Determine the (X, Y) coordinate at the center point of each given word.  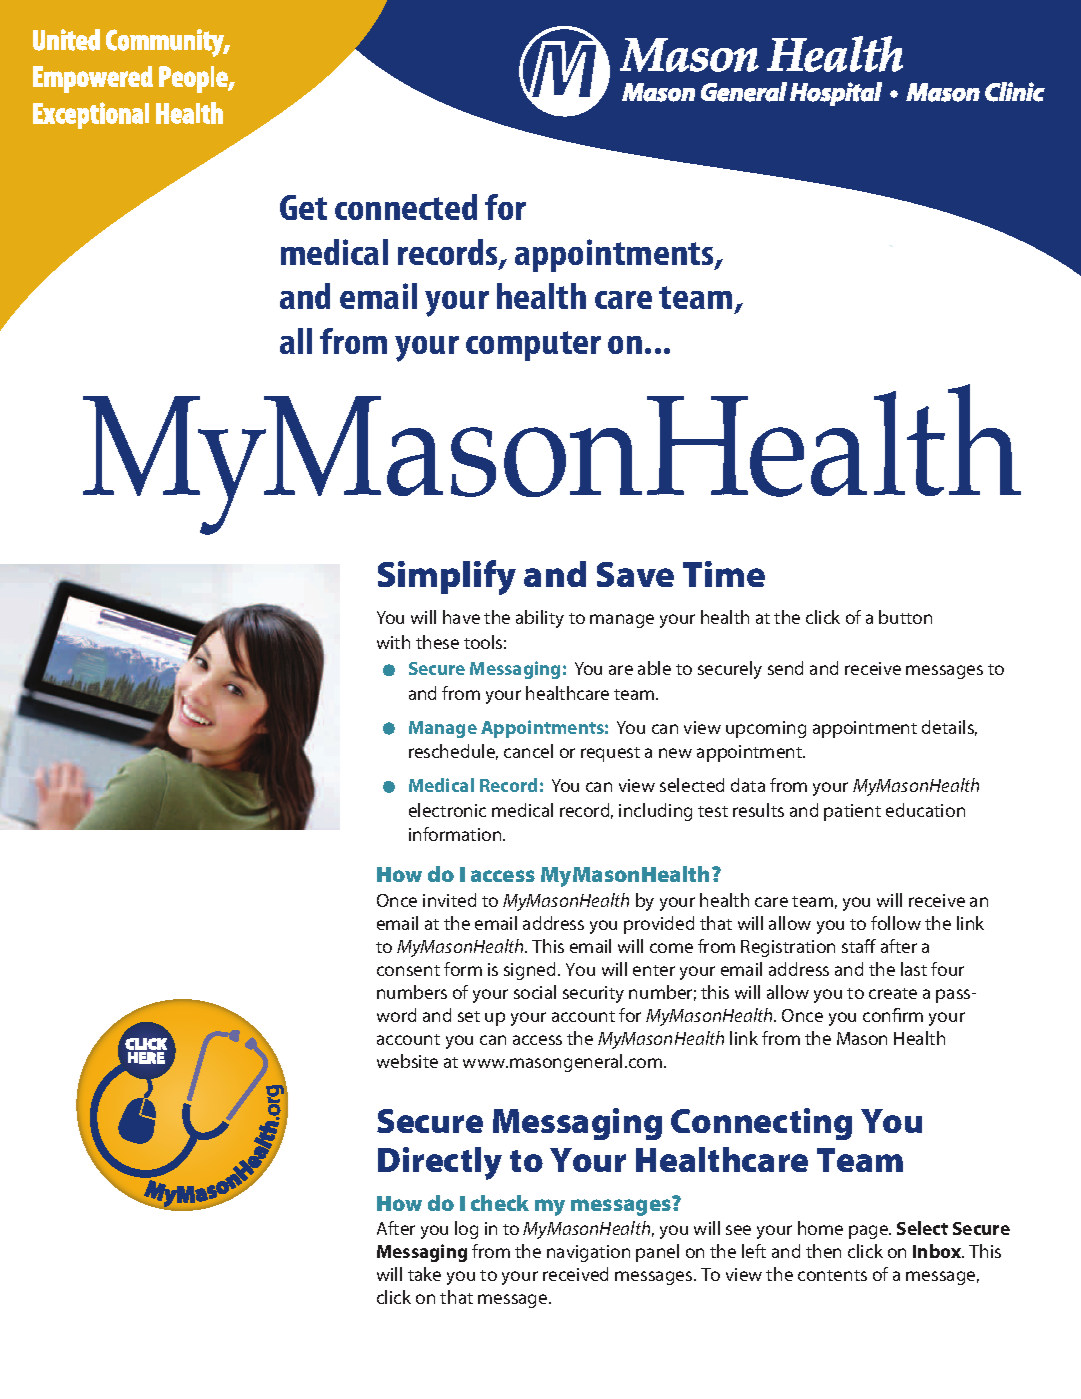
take (424, 1274)
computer (533, 346)
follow (896, 923)
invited (449, 900)
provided (659, 925)
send (785, 668)
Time (724, 574)
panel (657, 1253)
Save (635, 574)
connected (406, 207)
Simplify (447, 577)
